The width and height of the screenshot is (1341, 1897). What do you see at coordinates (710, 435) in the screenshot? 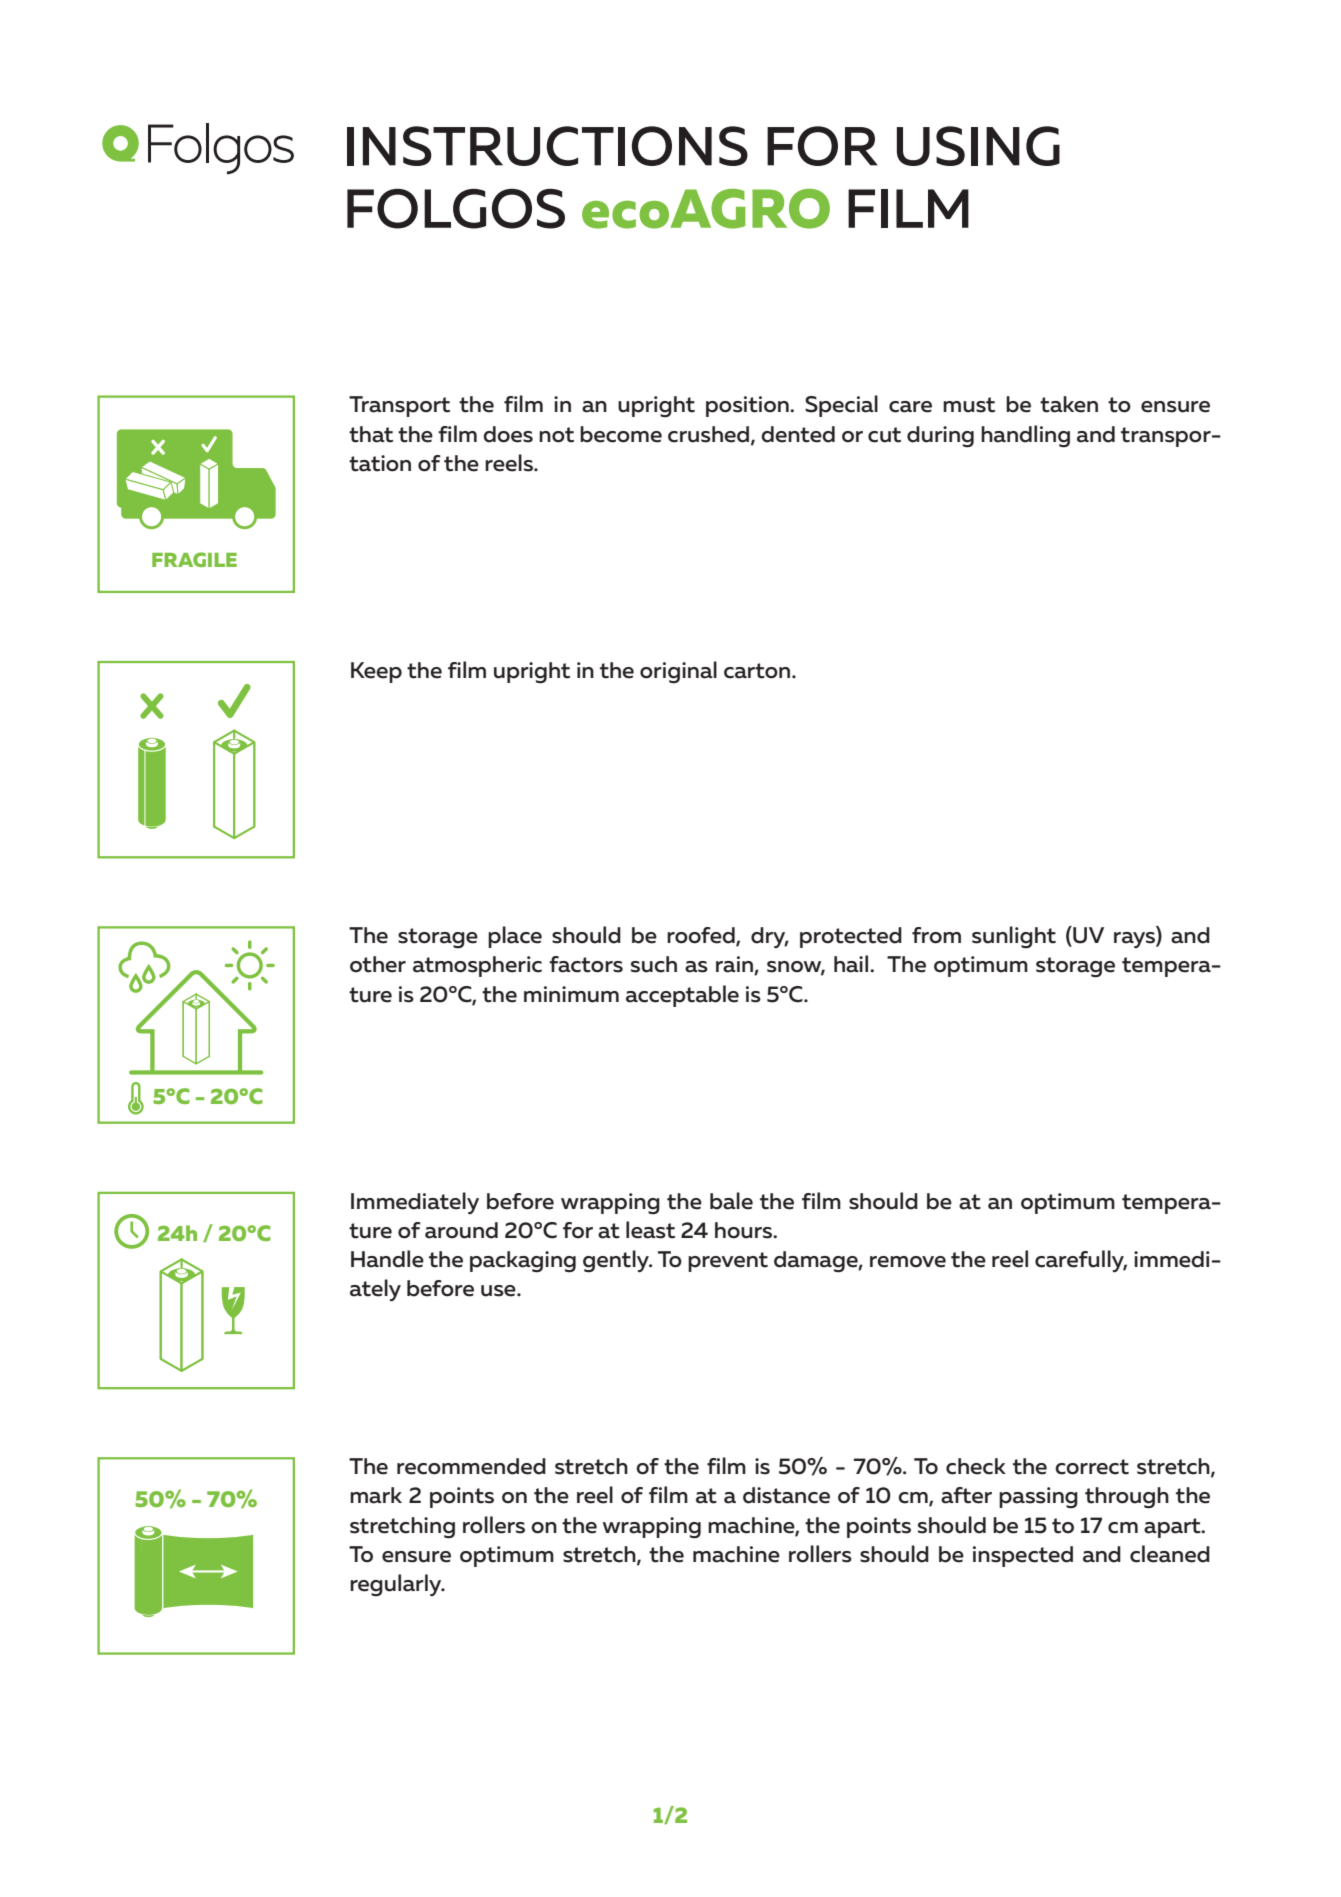
I see `crushed` at bounding box center [710, 435].
